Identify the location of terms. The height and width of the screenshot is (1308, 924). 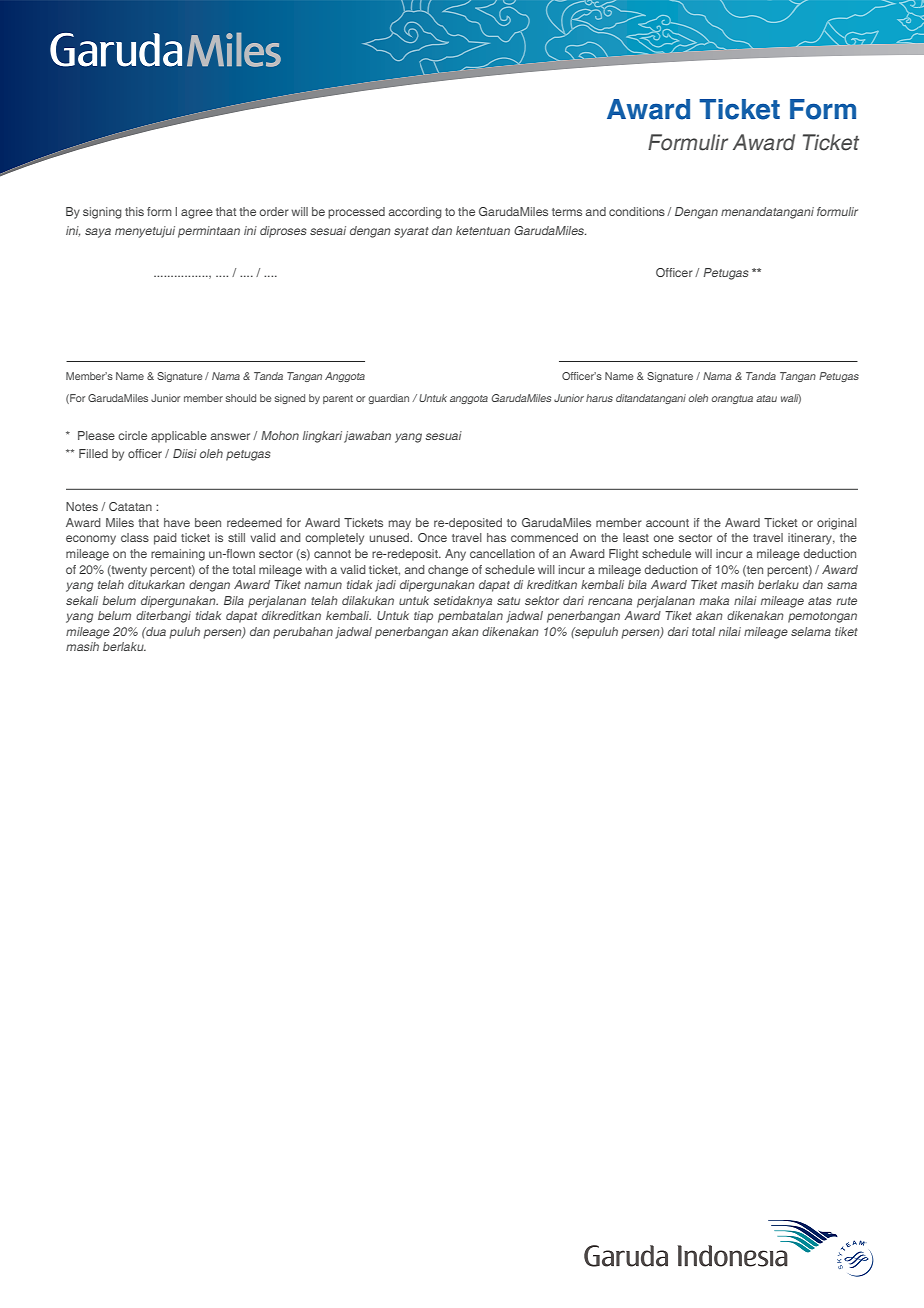
(567, 212).
